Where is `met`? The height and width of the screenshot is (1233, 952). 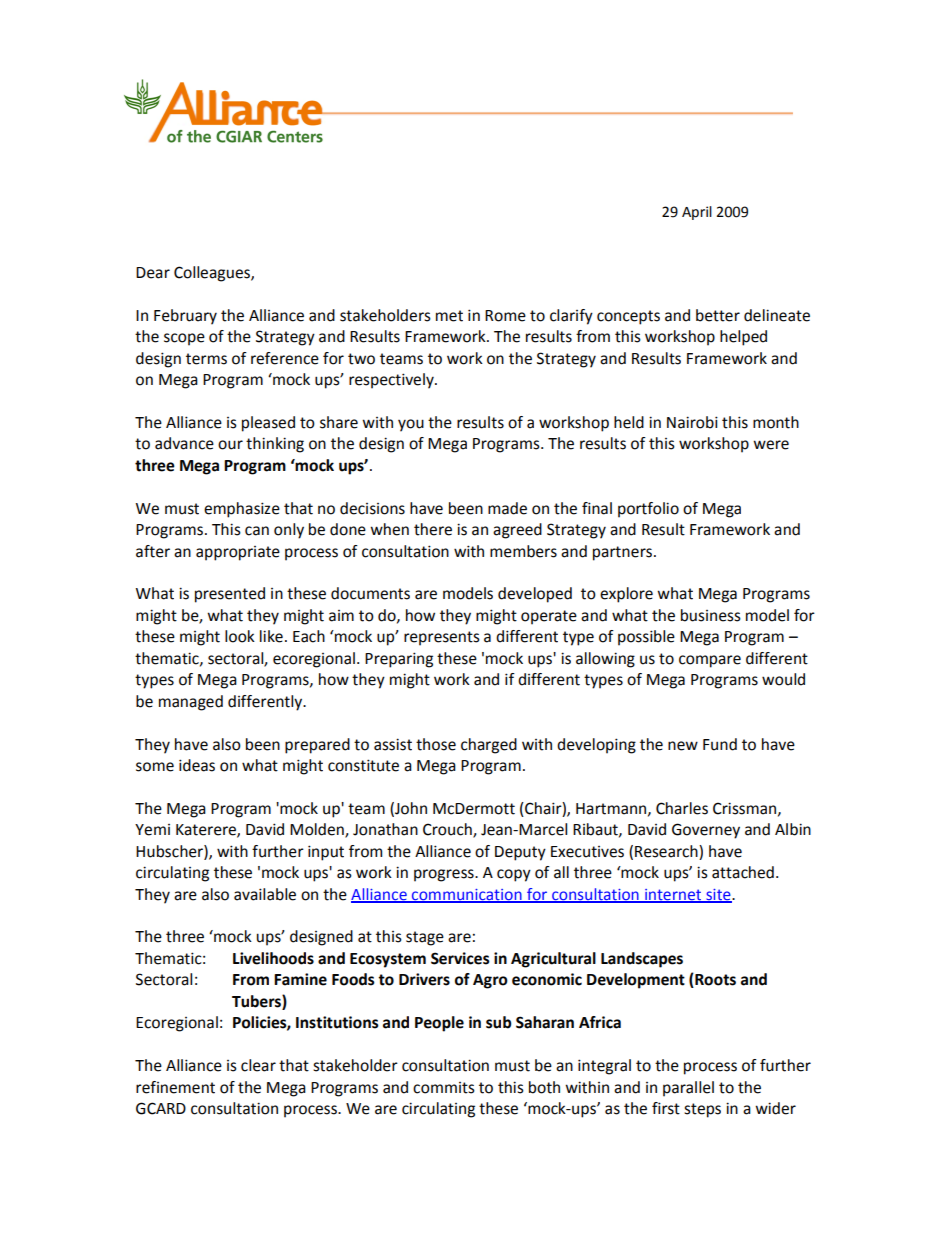 met is located at coordinates (449, 316).
